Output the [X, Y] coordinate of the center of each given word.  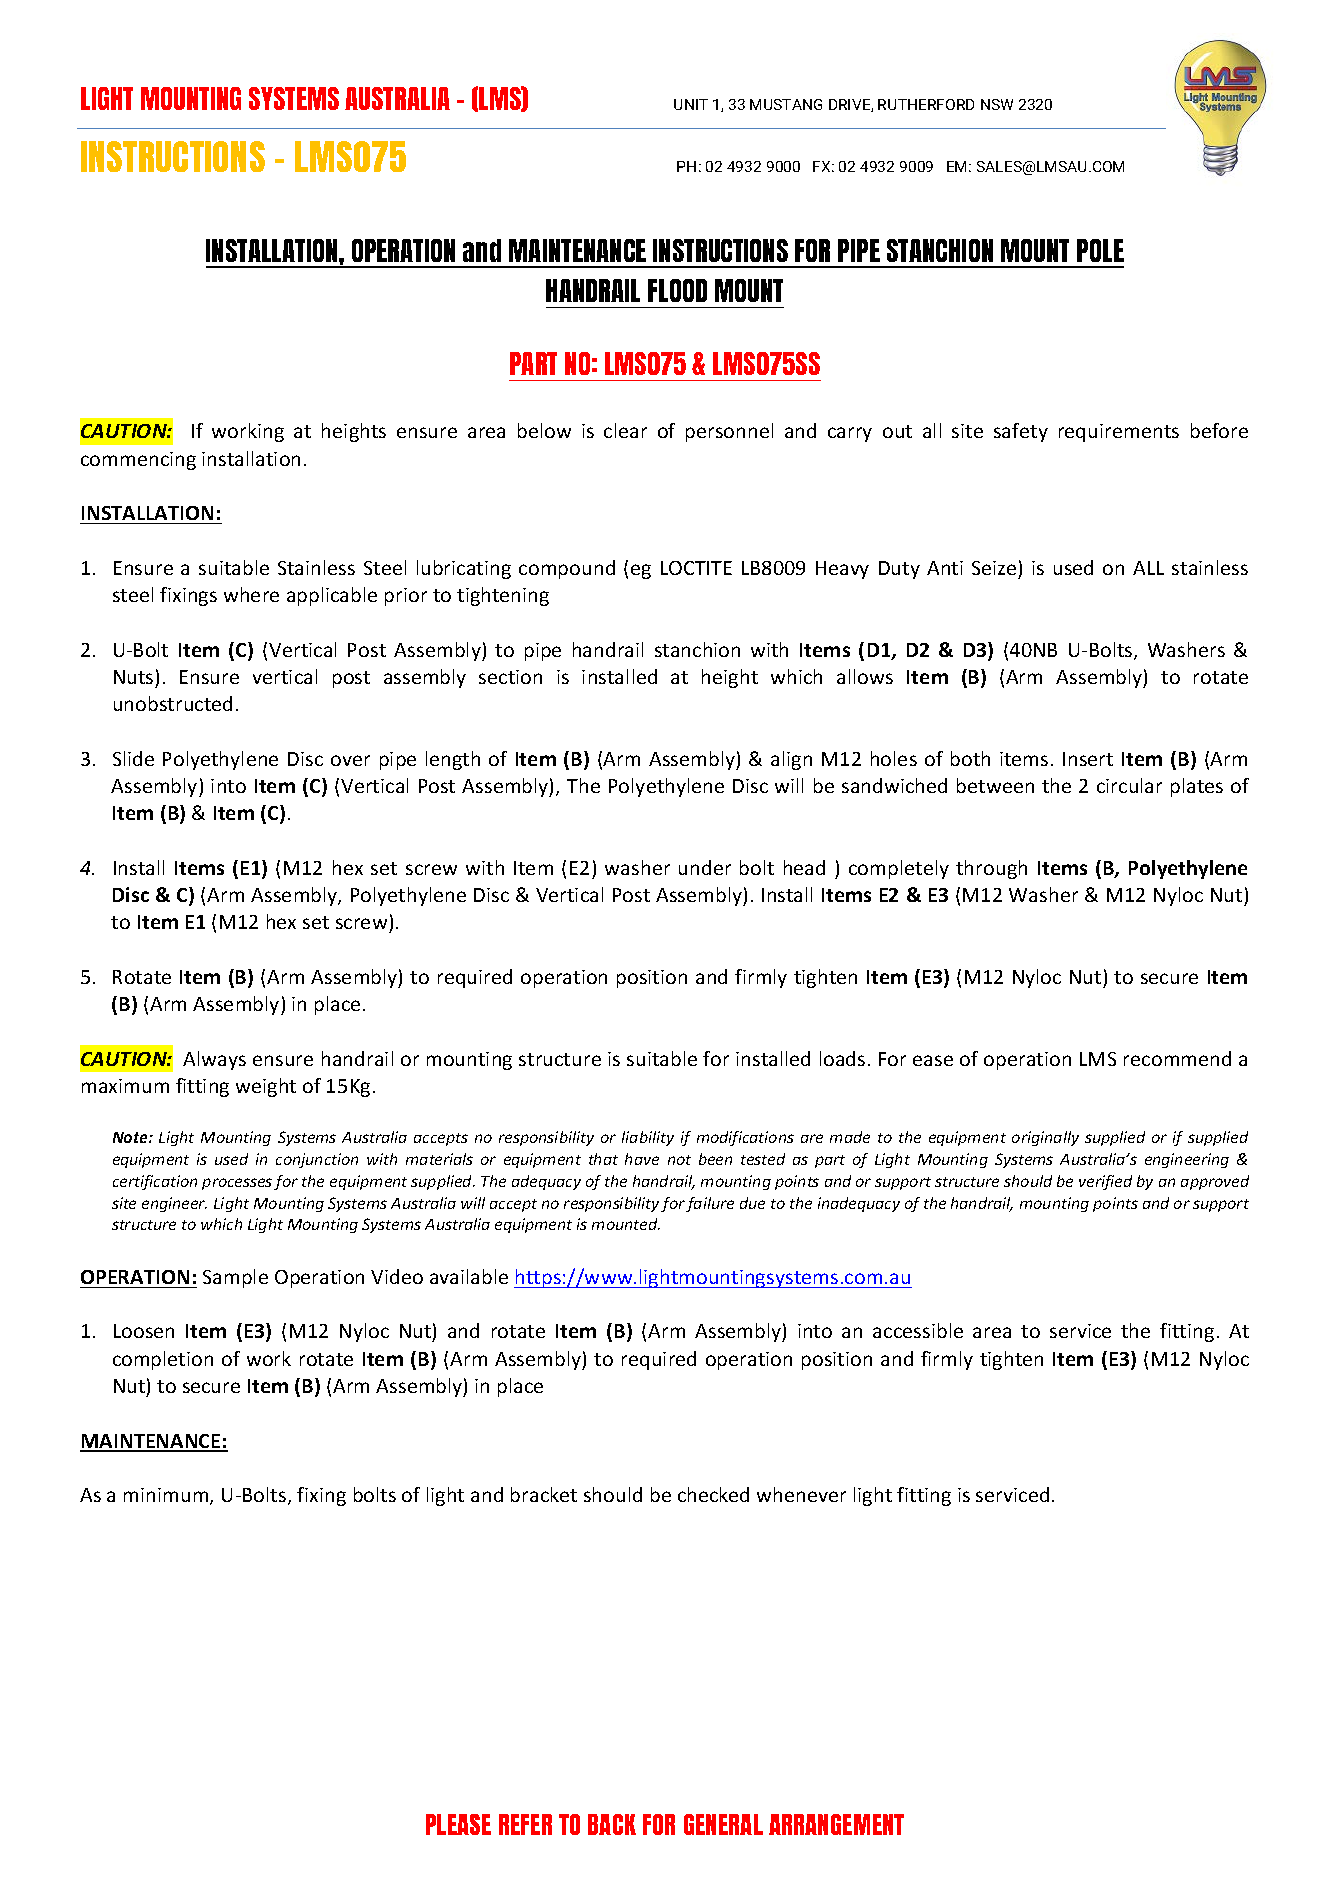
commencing [138, 461]
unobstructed [173, 703]
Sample [235, 1278]
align [791, 760]
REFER [525, 1824]
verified [1105, 1182]
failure [710, 1204]
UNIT [691, 104]
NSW [997, 104]
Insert [1088, 759]
